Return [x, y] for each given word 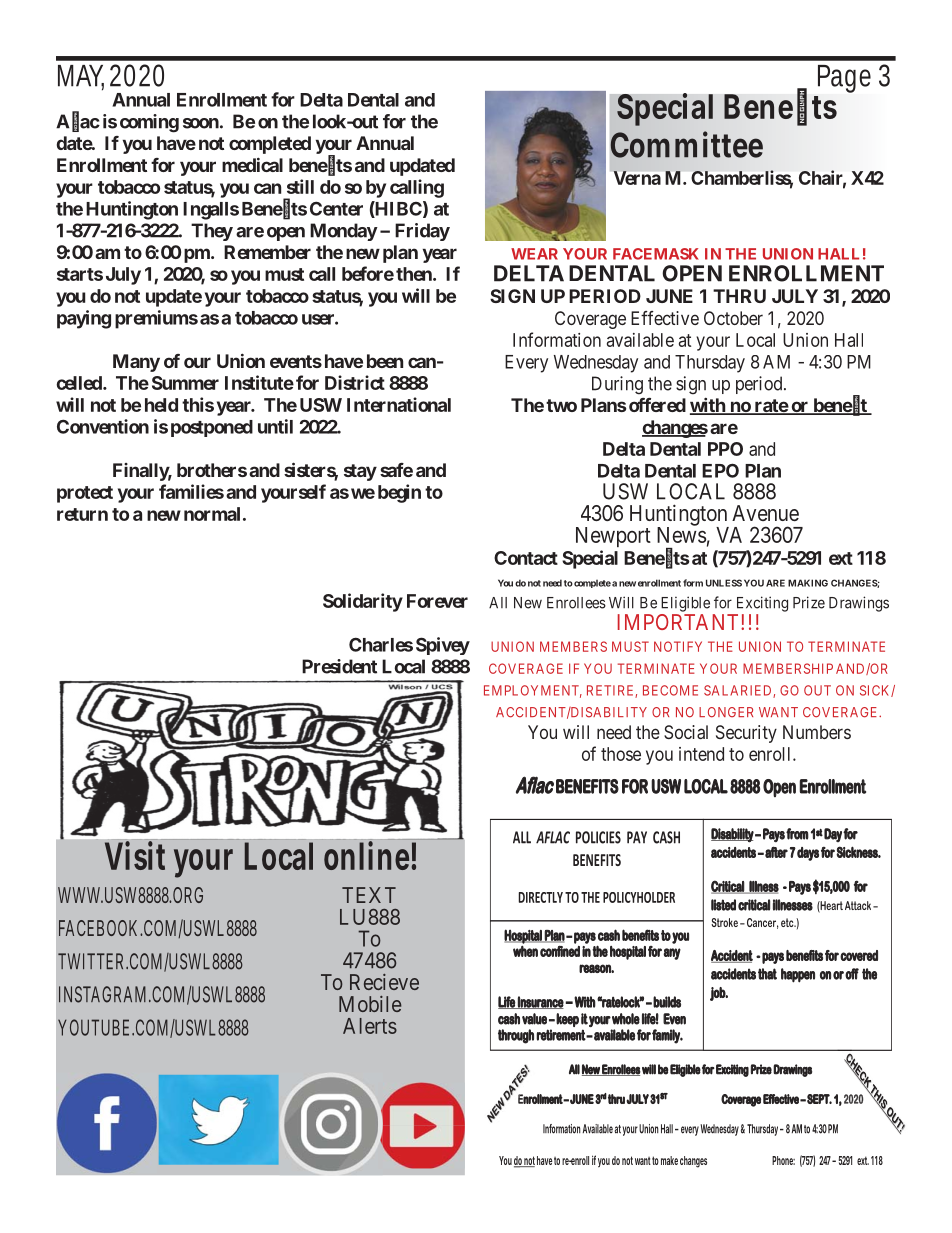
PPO [725, 449]
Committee [687, 144]
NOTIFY [678, 646]
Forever [437, 601]
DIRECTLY [540, 897]
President [339, 666]
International [399, 404]
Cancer [761, 923]
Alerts [370, 1026]
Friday [422, 232]
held [161, 405]
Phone [783, 1160]
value [534, 1019]
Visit [135, 855]
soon [201, 123]
